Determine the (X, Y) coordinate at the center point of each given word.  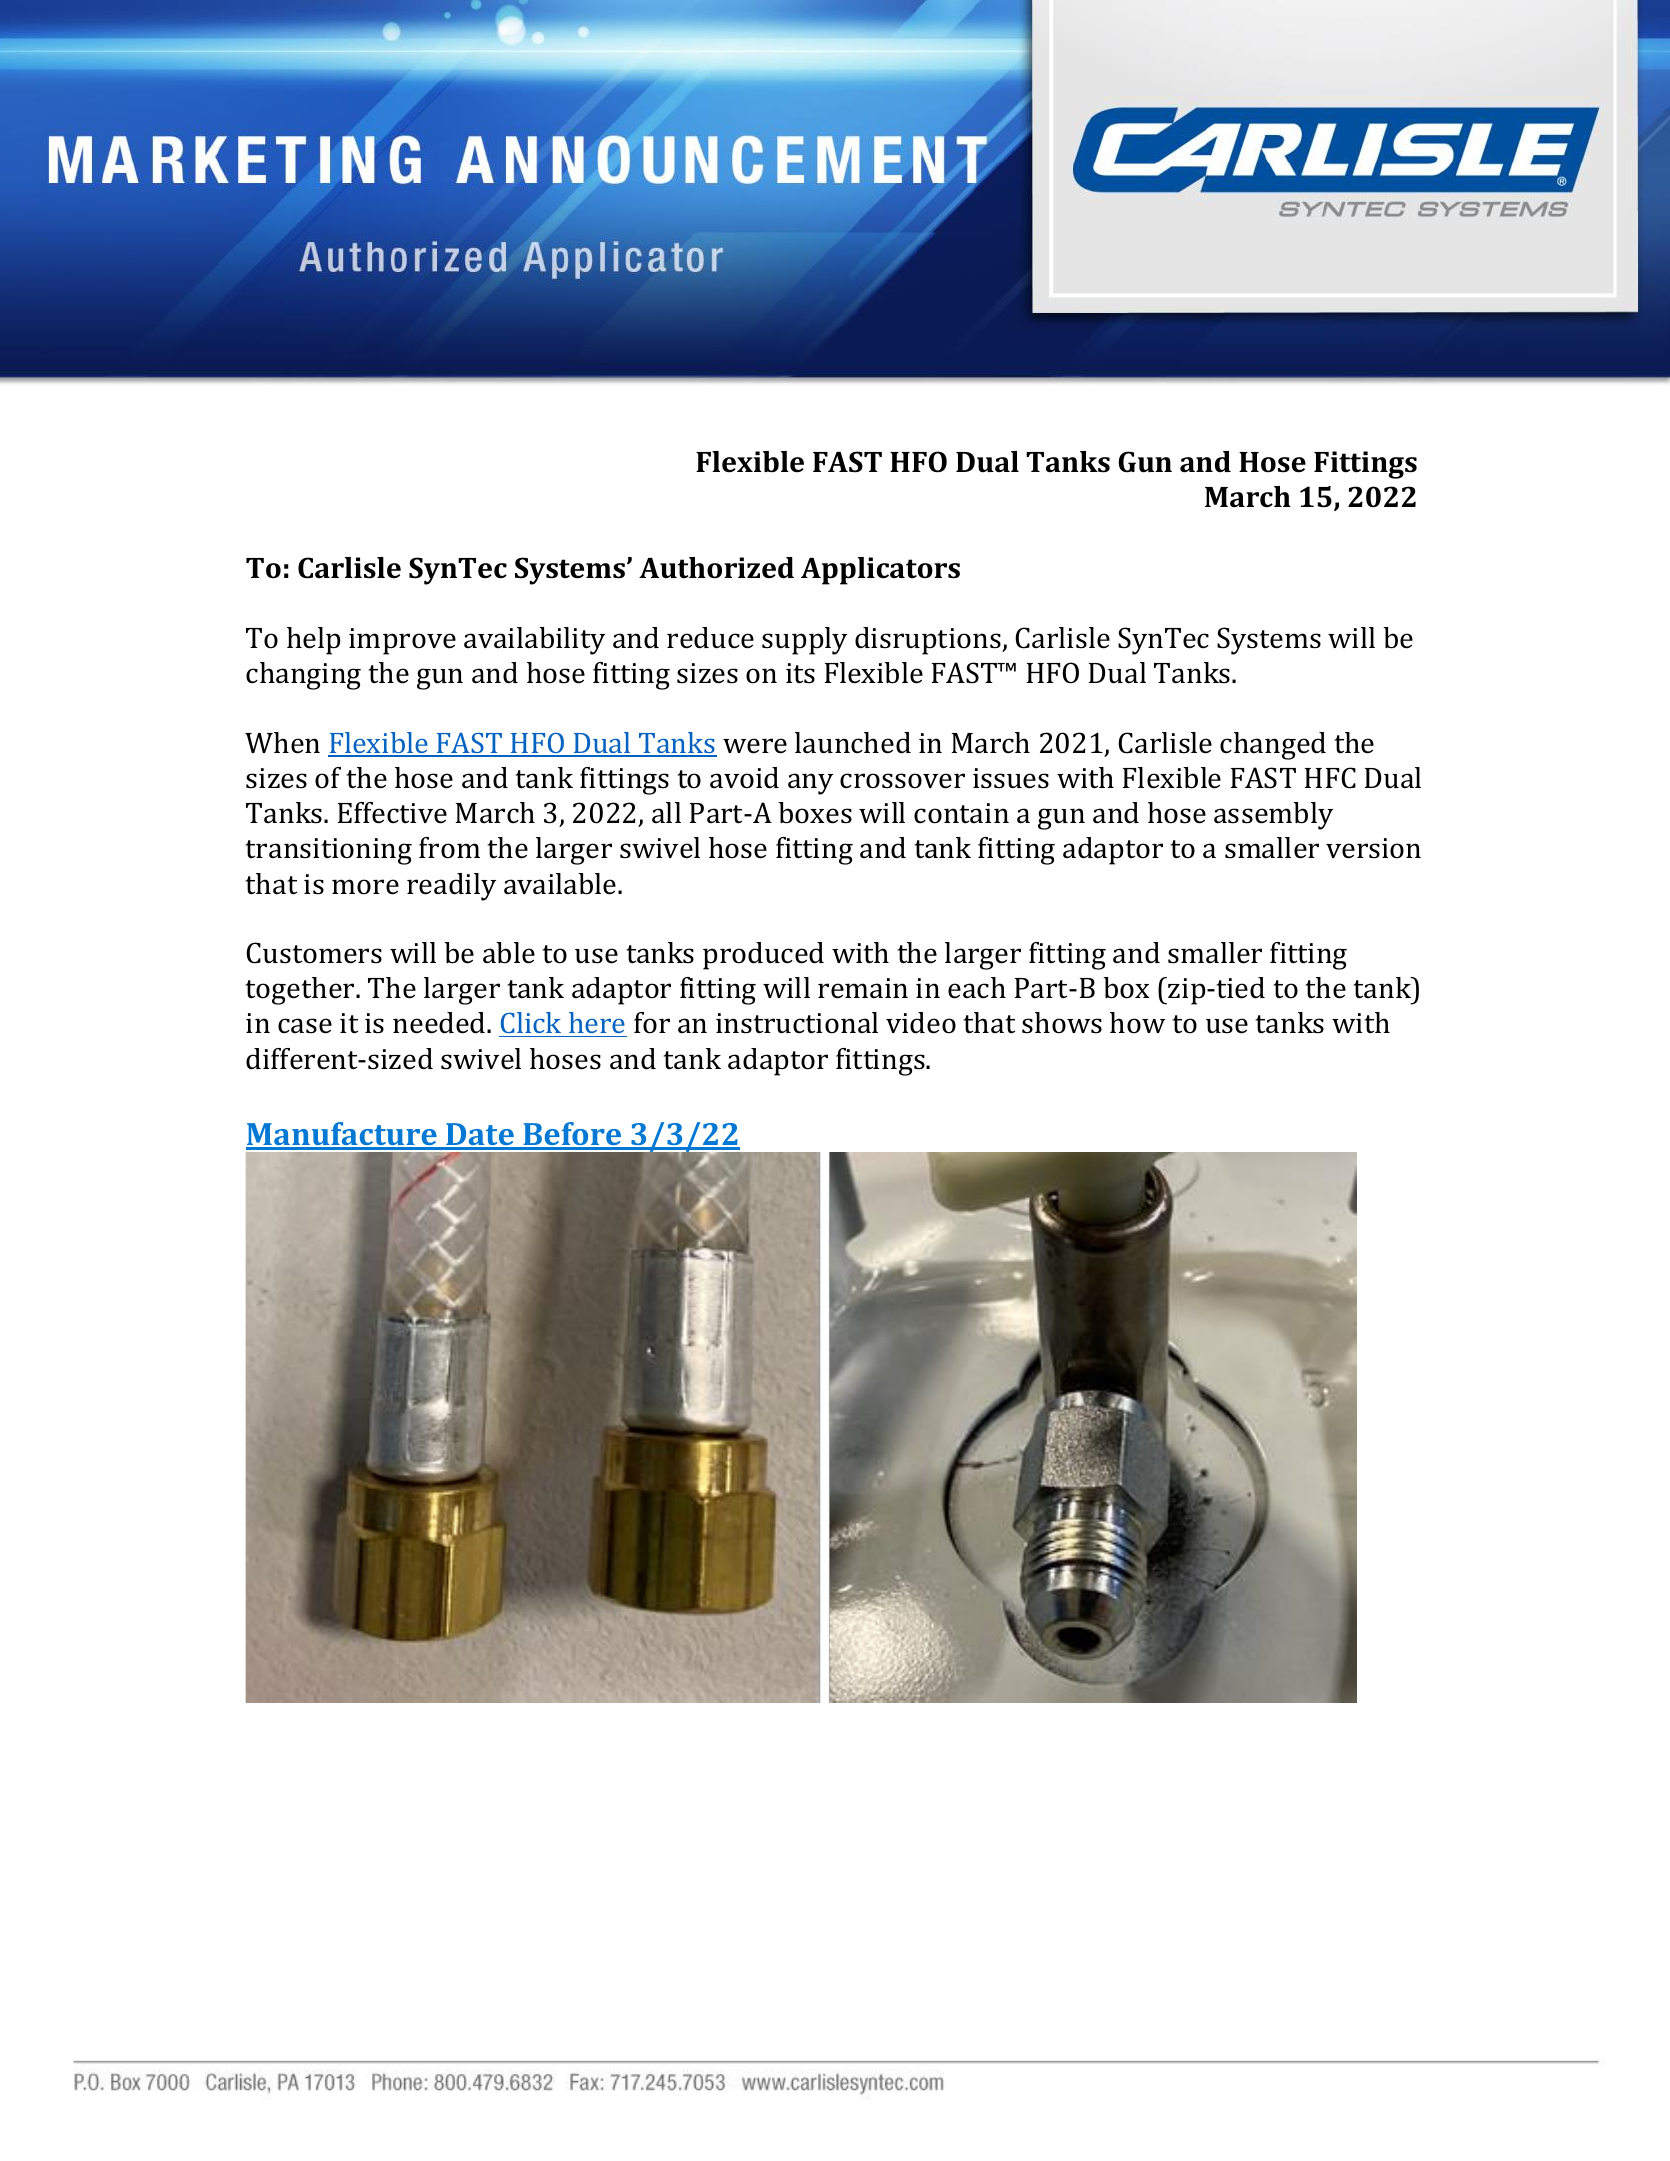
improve (402, 641)
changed (1273, 746)
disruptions (929, 641)
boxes (815, 813)
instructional (797, 1023)
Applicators (880, 571)
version (1373, 848)
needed (440, 1023)
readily (451, 887)
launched (853, 743)
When (282, 743)
